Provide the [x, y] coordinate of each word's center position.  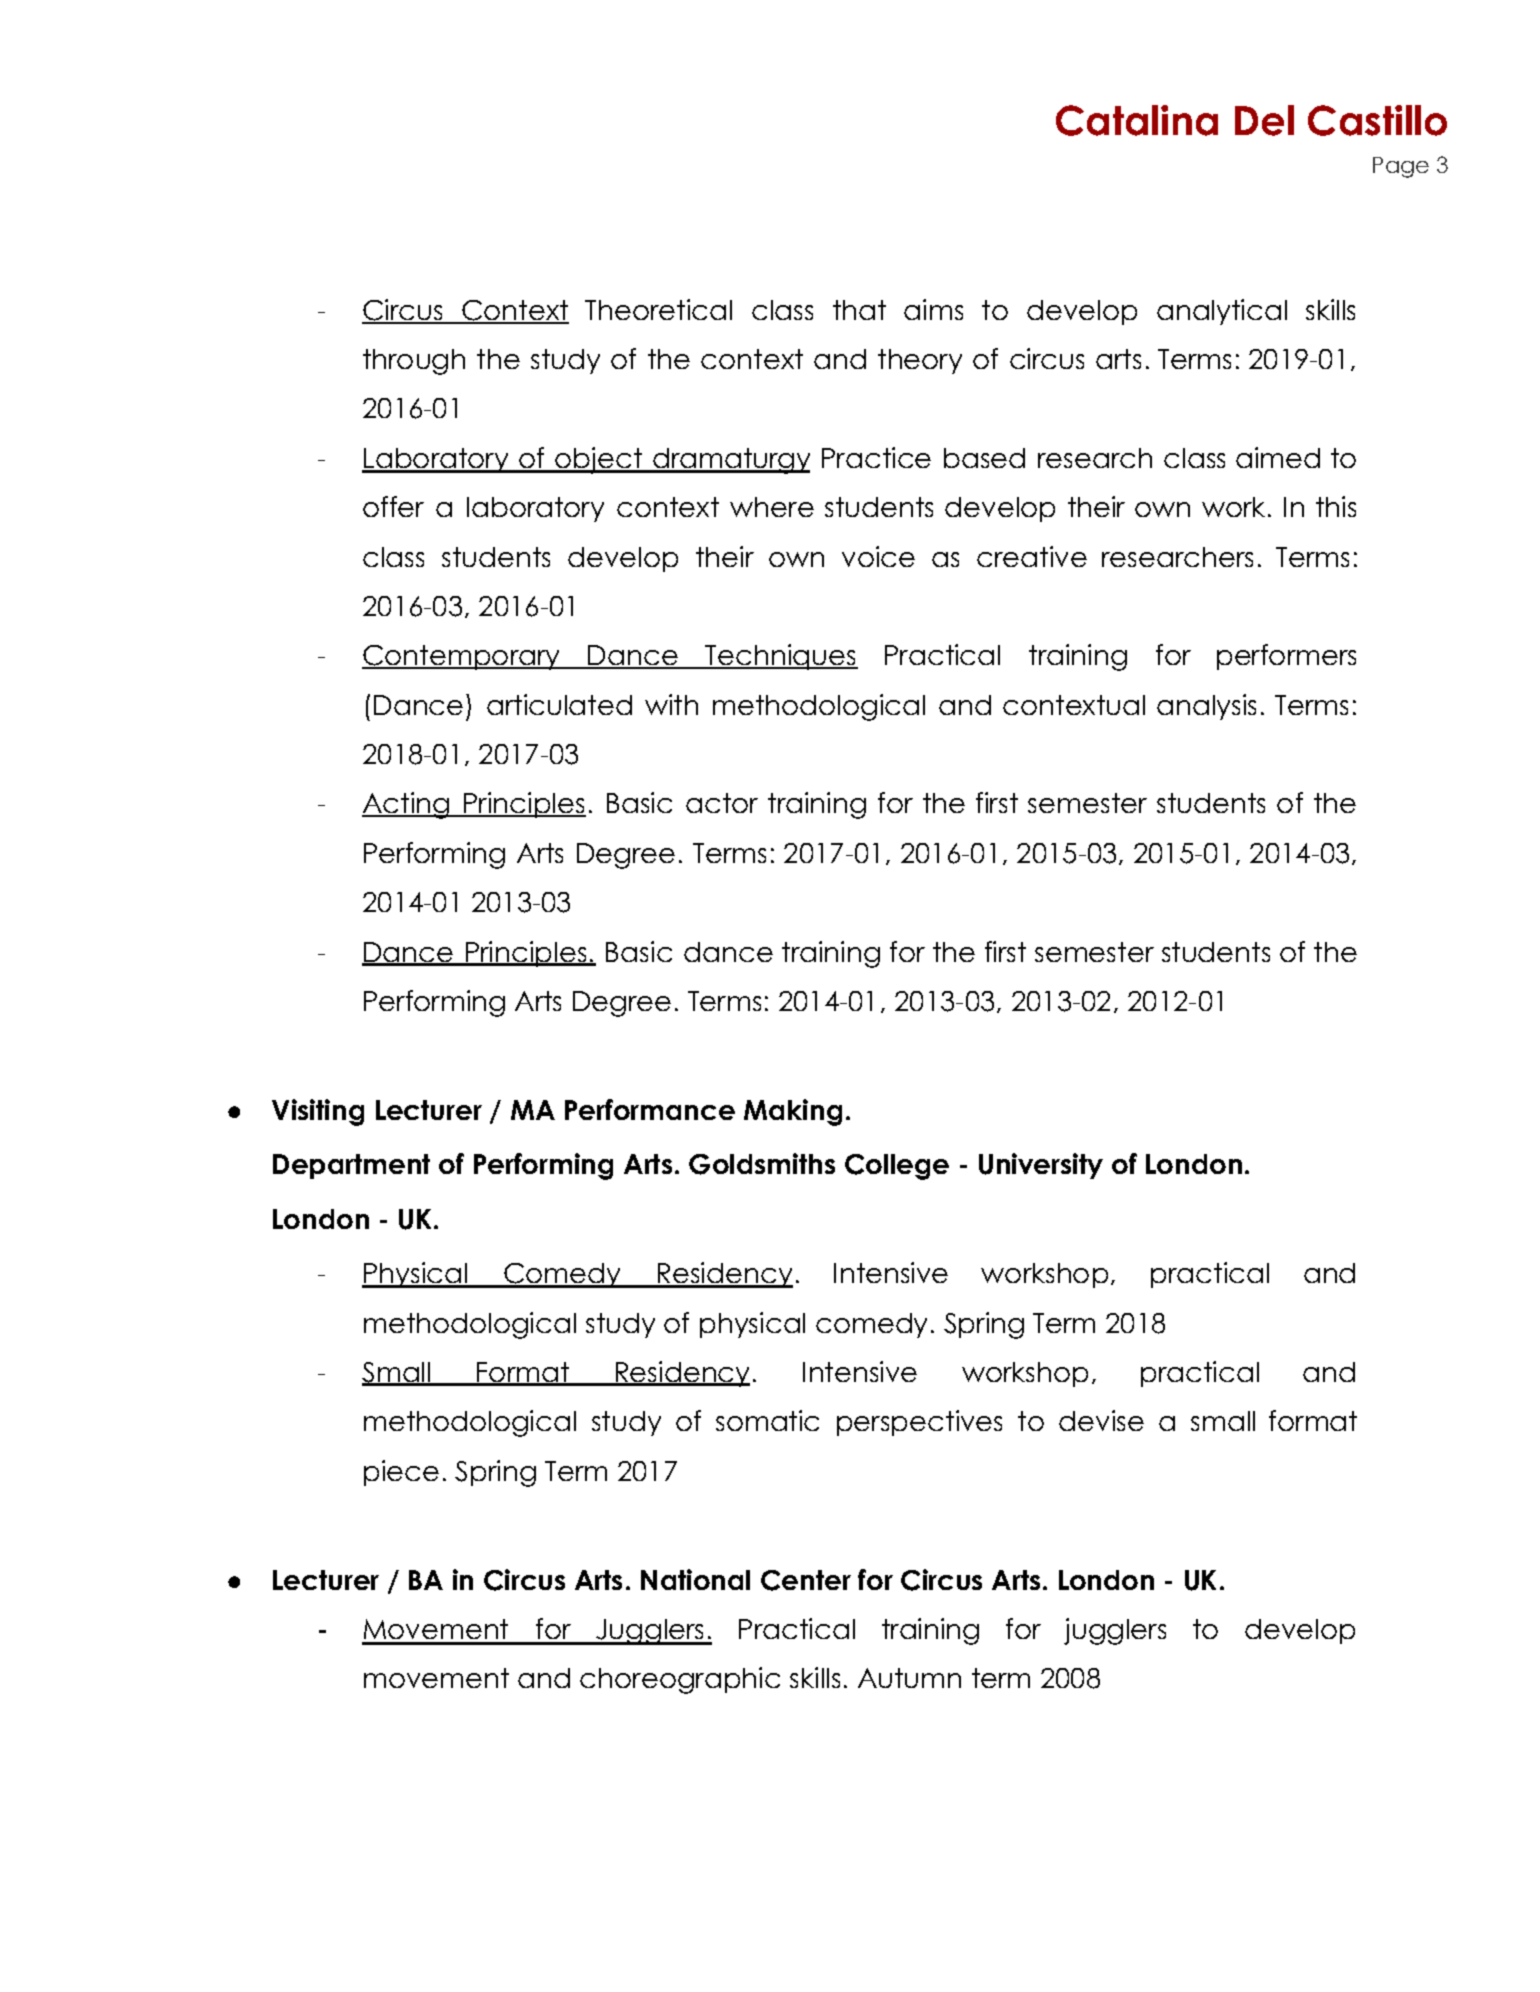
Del [1264, 120]
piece [401, 1473]
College [897, 1167]
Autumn [909, 1678]
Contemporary [462, 657]
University [1041, 1166]
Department [351, 1166]
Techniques [781, 657]
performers [1286, 657]
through [414, 362]
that [859, 310]
